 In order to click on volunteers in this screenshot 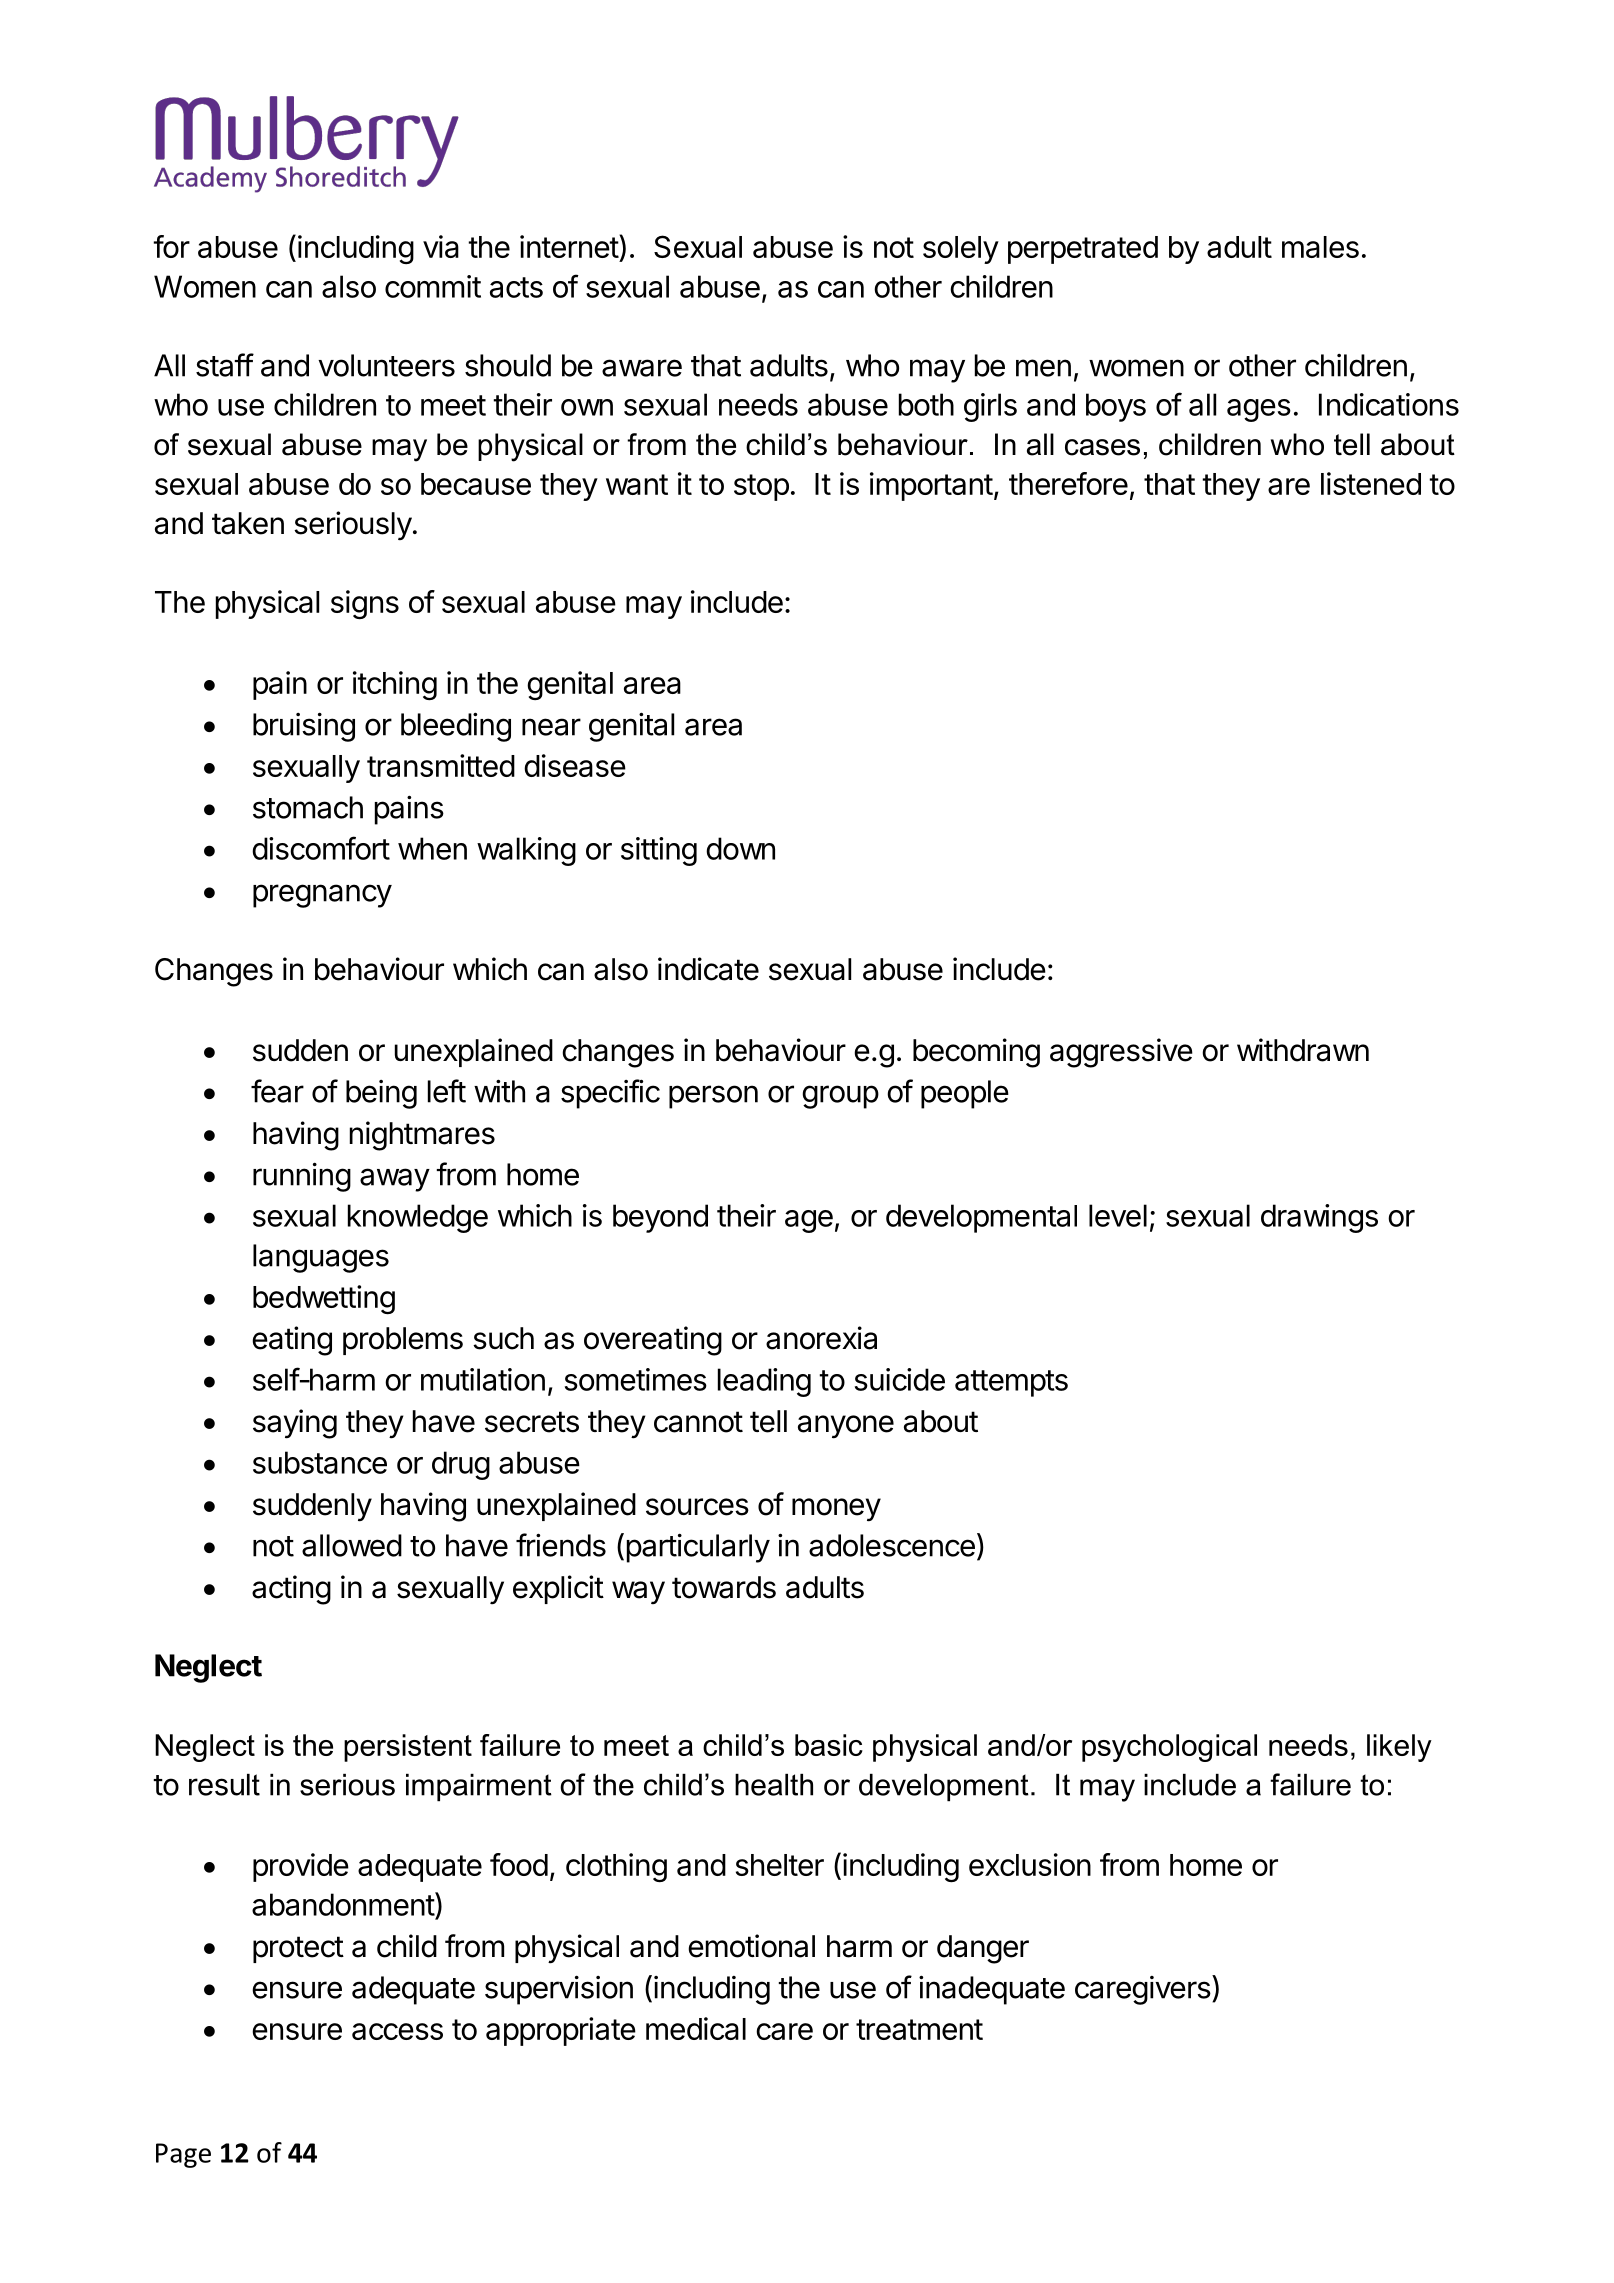, I will do `click(386, 365)`.
